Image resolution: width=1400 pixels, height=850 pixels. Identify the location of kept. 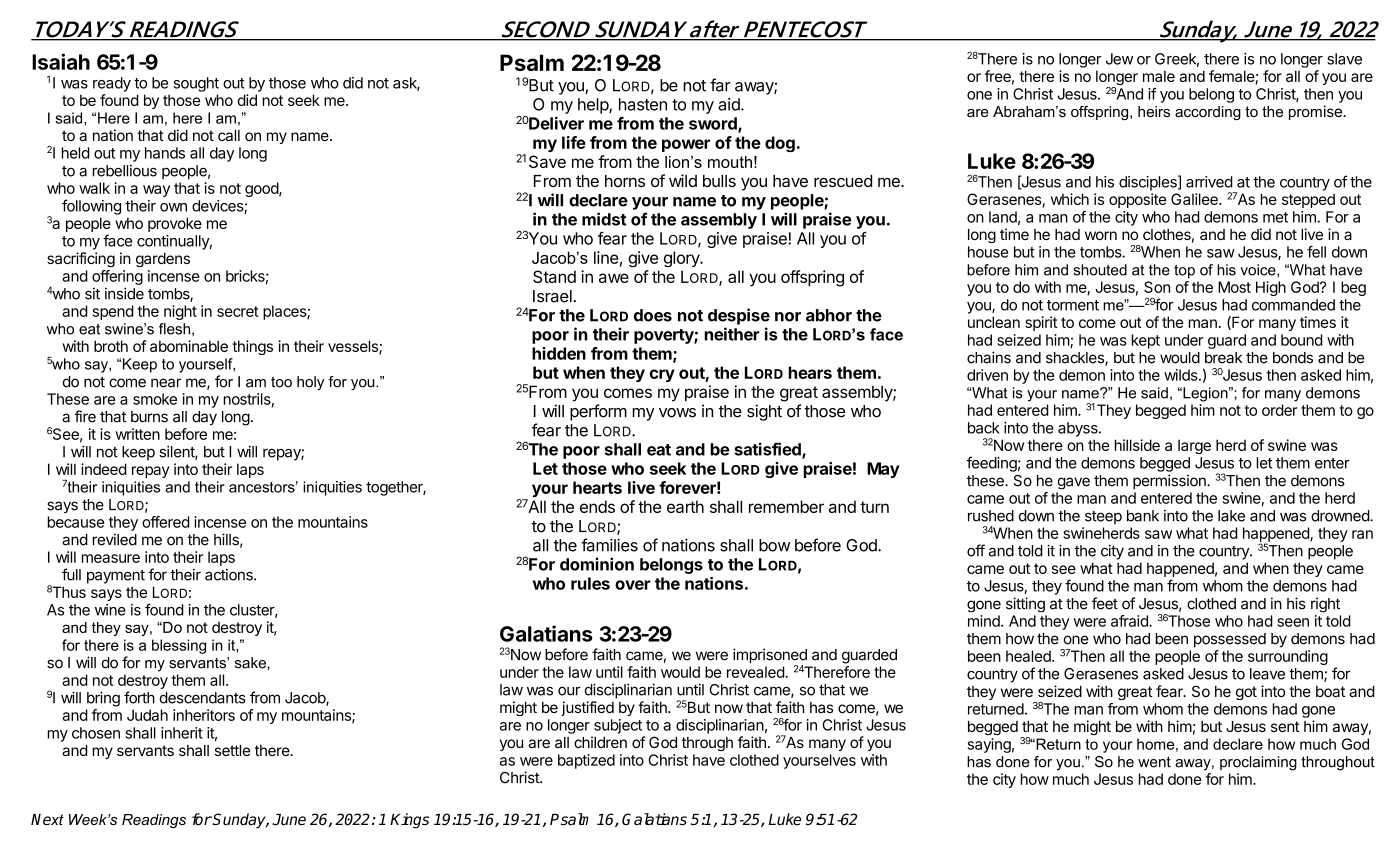
(1145, 341).
